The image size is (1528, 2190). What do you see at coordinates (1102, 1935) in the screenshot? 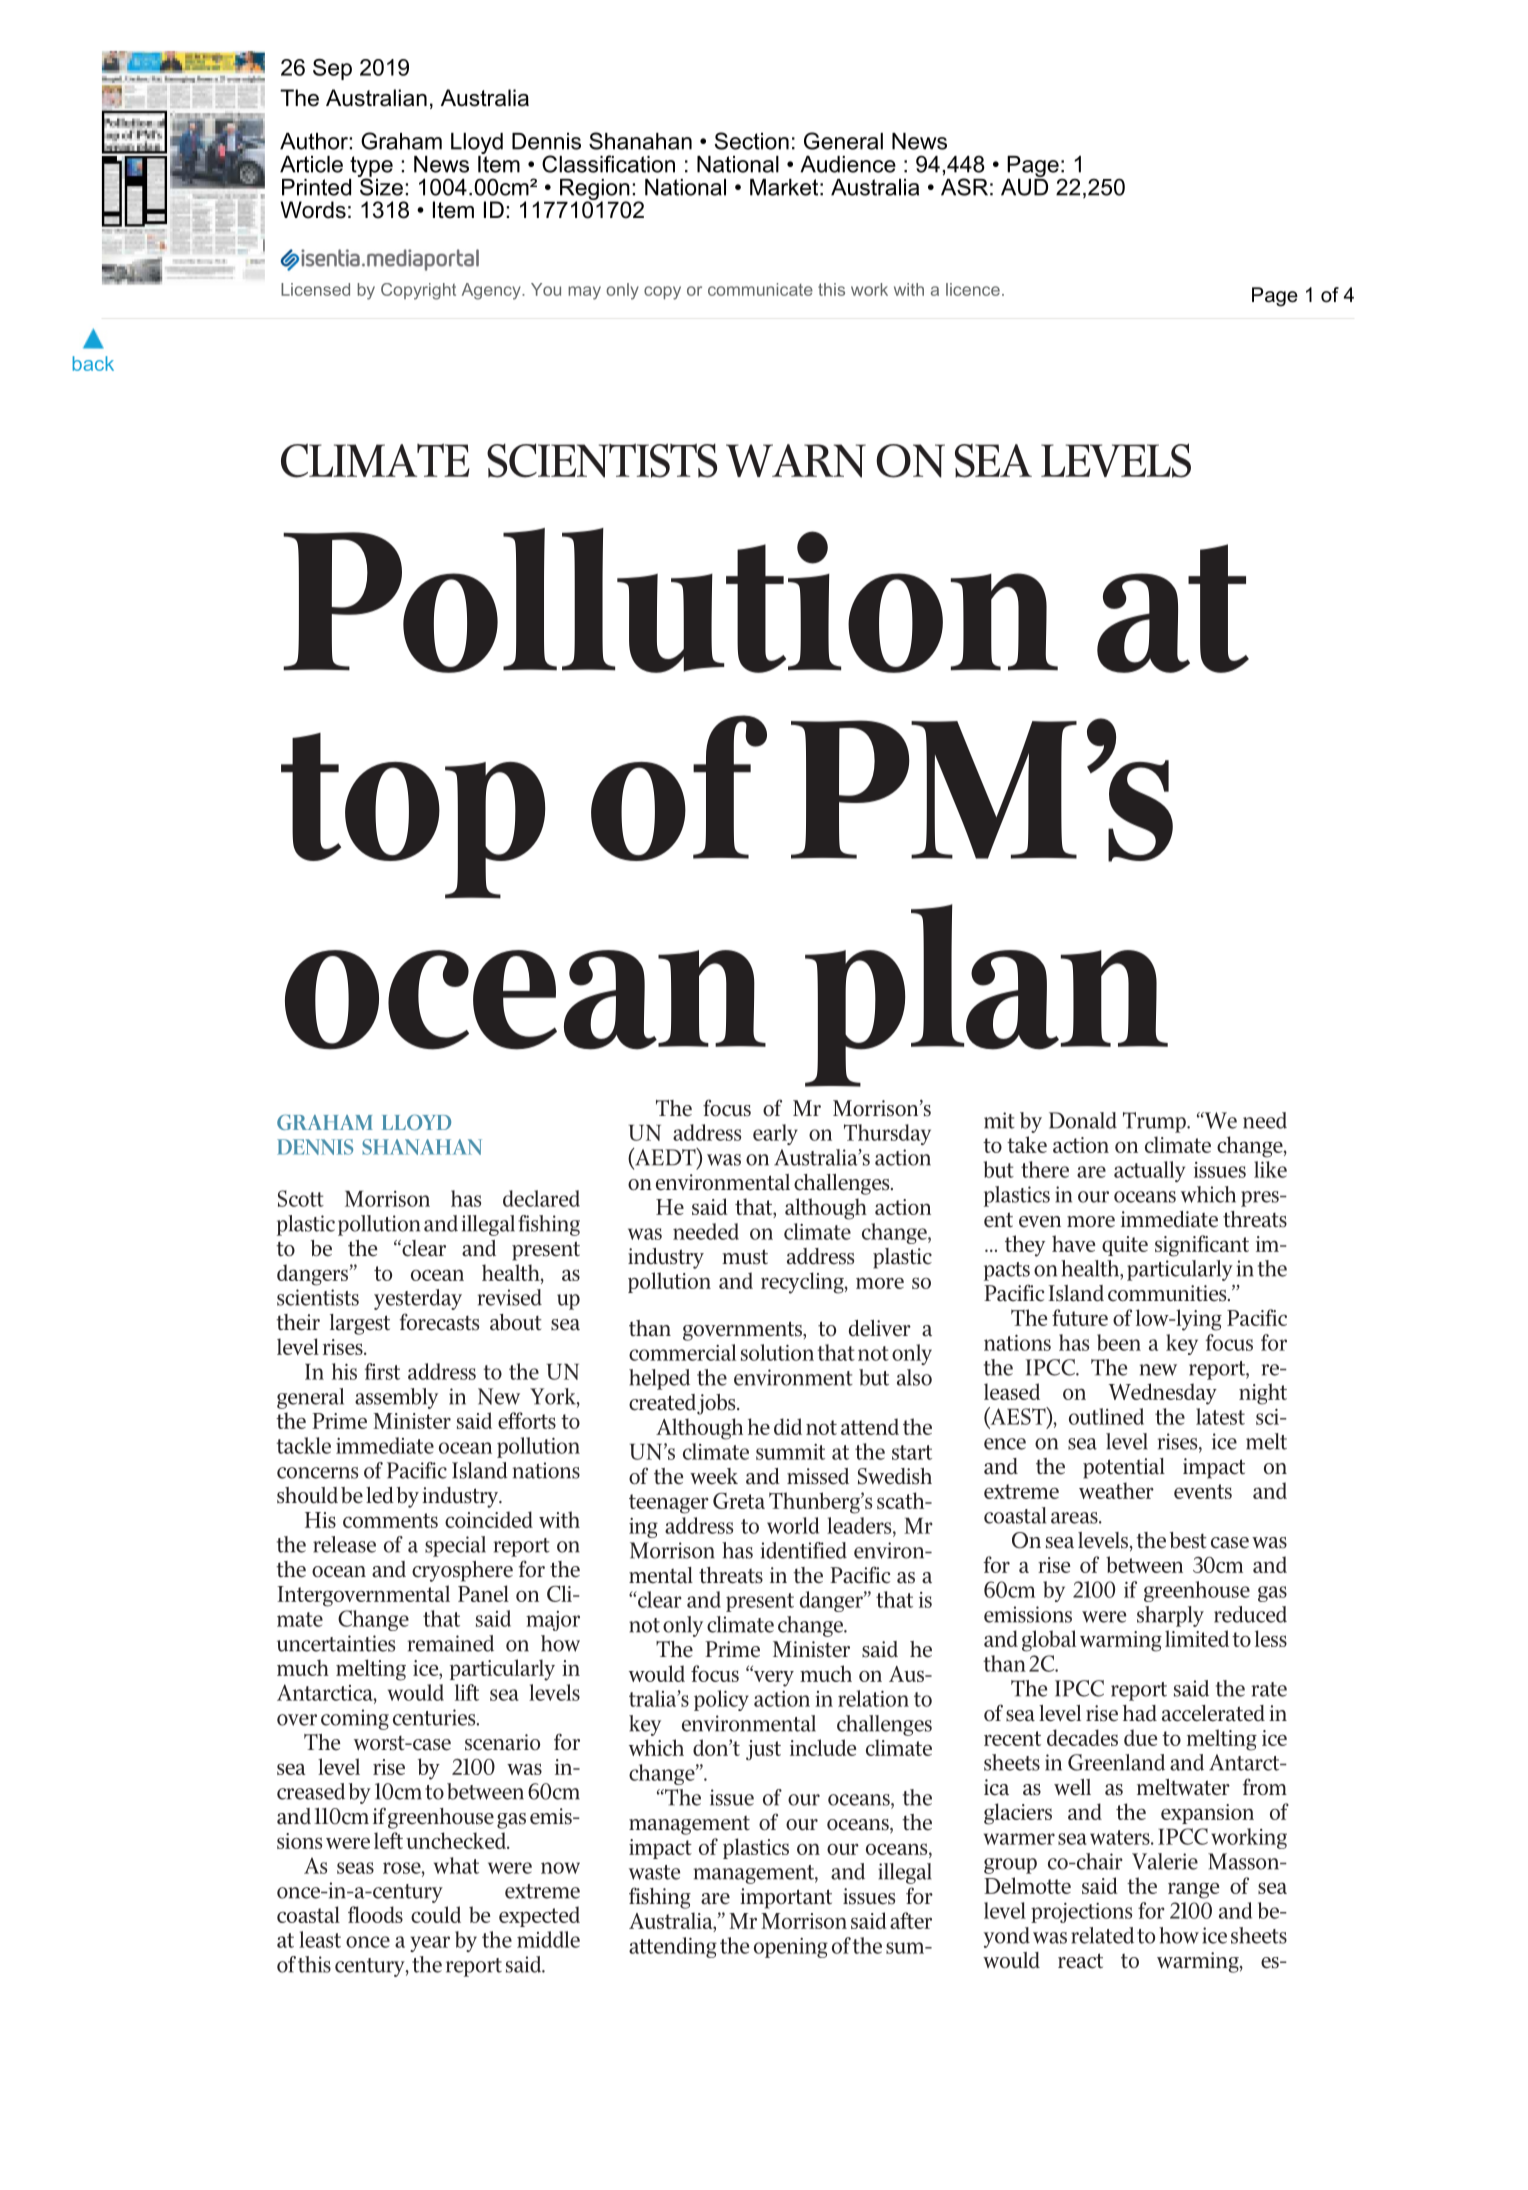
I see `related` at bounding box center [1102, 1935].
